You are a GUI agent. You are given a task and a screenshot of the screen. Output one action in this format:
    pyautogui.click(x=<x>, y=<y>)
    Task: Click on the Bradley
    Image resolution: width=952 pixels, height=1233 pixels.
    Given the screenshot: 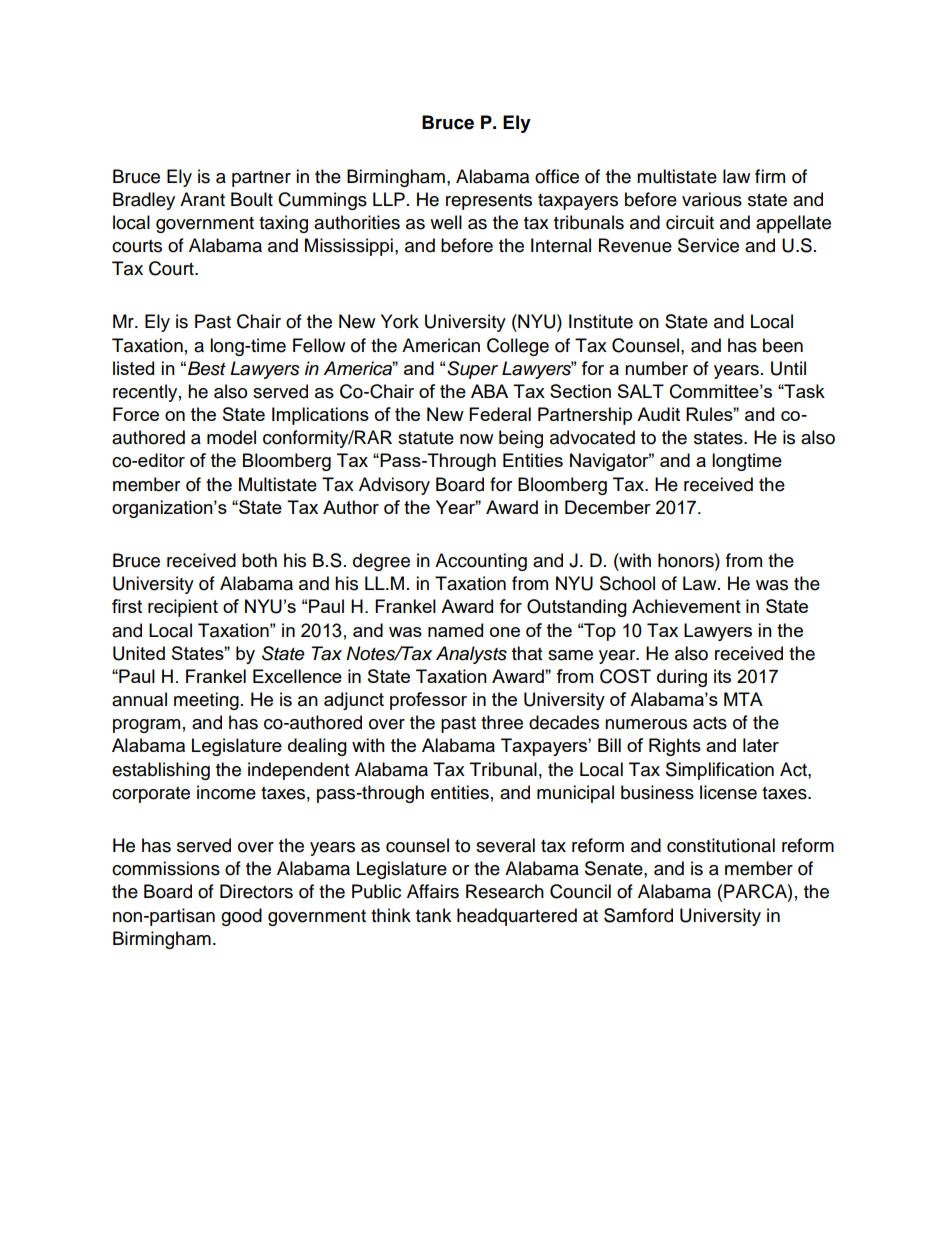 What is the action you would take?
    pyautogui.click(x=144, y=201)
